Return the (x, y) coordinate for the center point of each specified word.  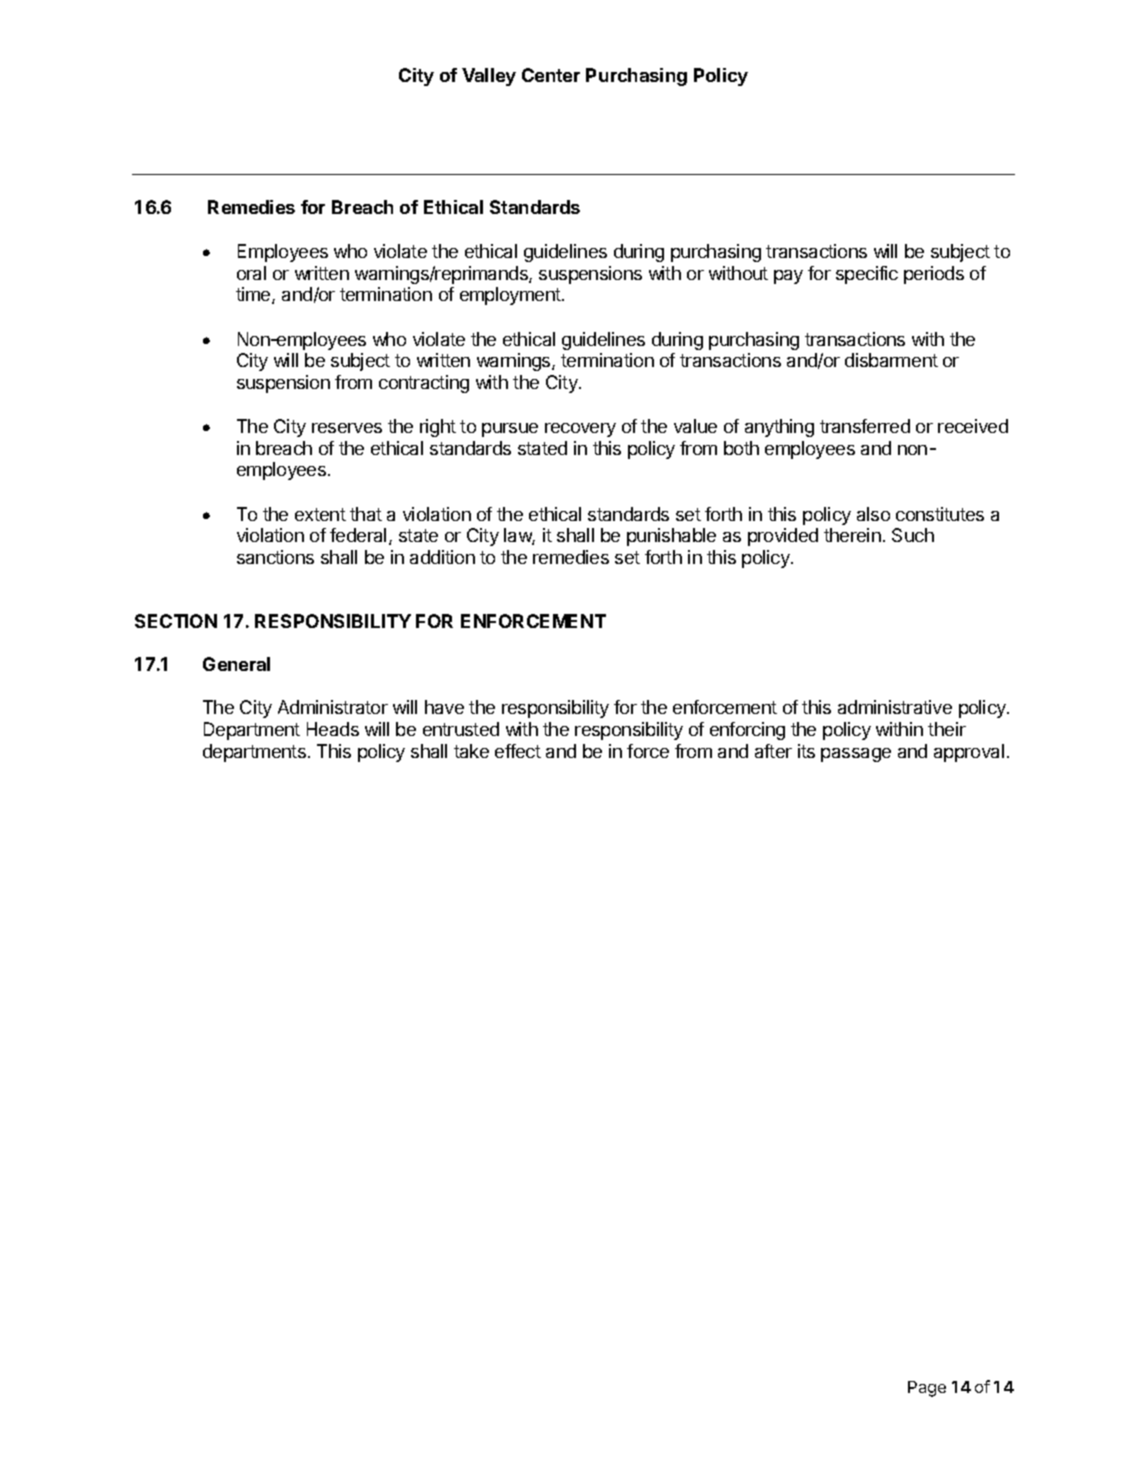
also (873, 514)
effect (518, 751)
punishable (671, 537)
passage (856, 755)
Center (551, 75)
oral (251, 273)
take (471, 751)
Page (927, 1389)
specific (867, 275)
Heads (333, 729)
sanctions (275, 557)
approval (969, 753)
